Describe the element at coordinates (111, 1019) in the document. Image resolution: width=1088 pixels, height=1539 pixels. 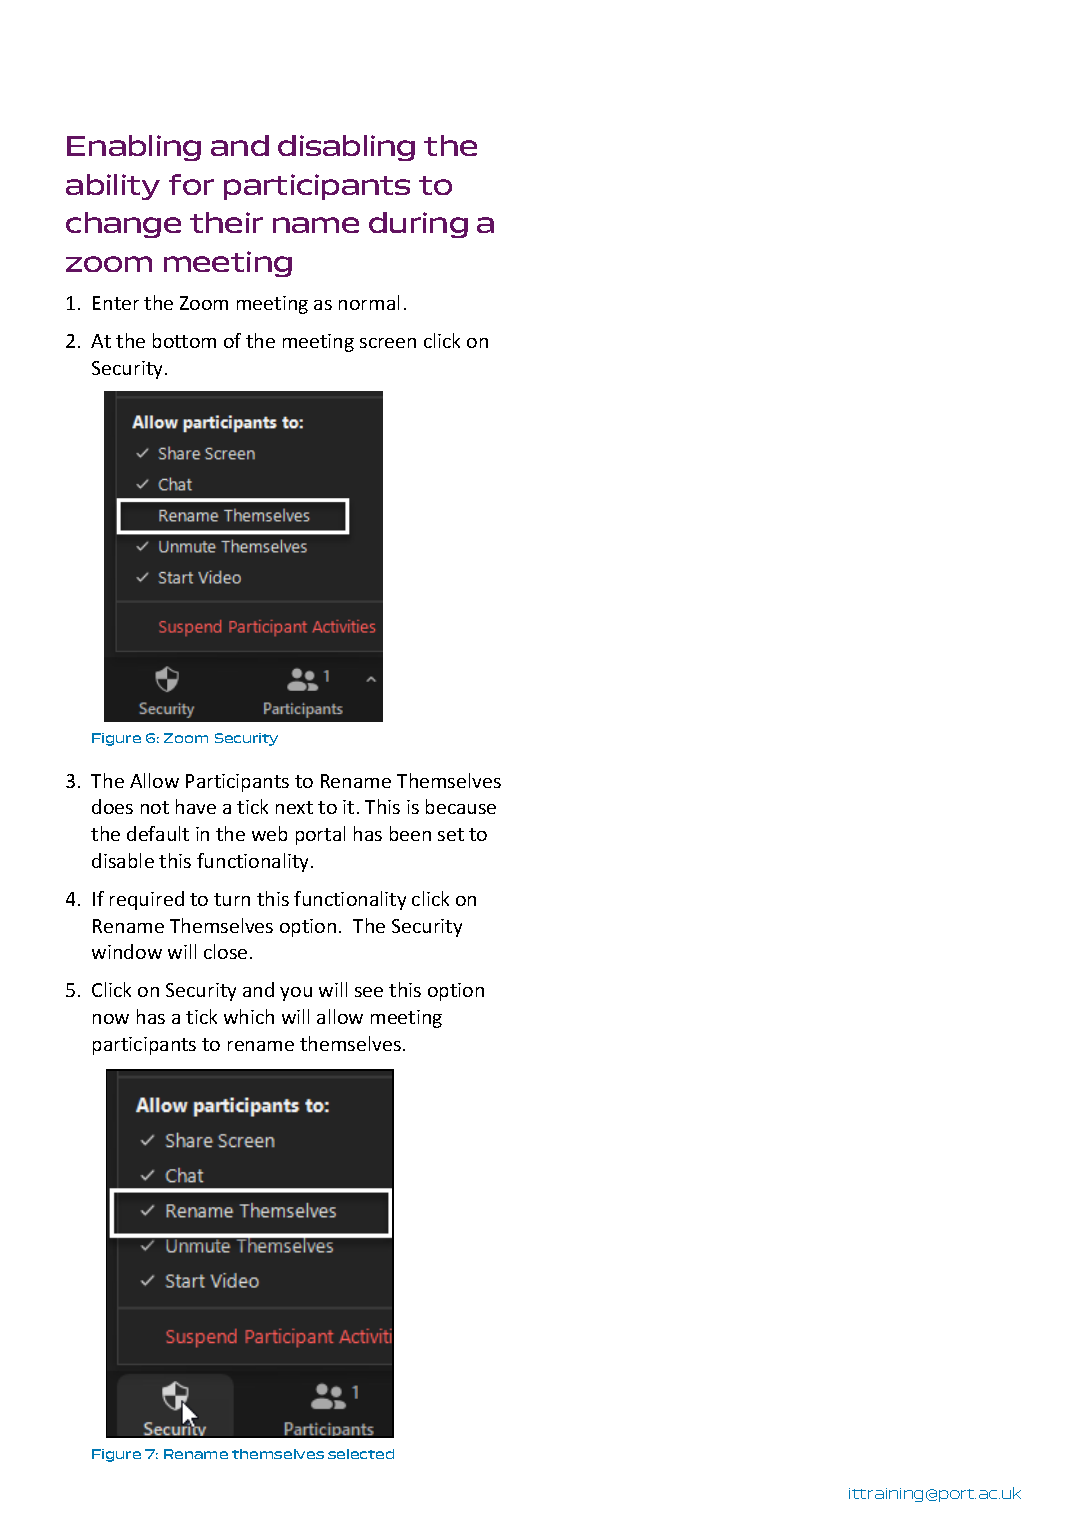
I see `now` at that location.
